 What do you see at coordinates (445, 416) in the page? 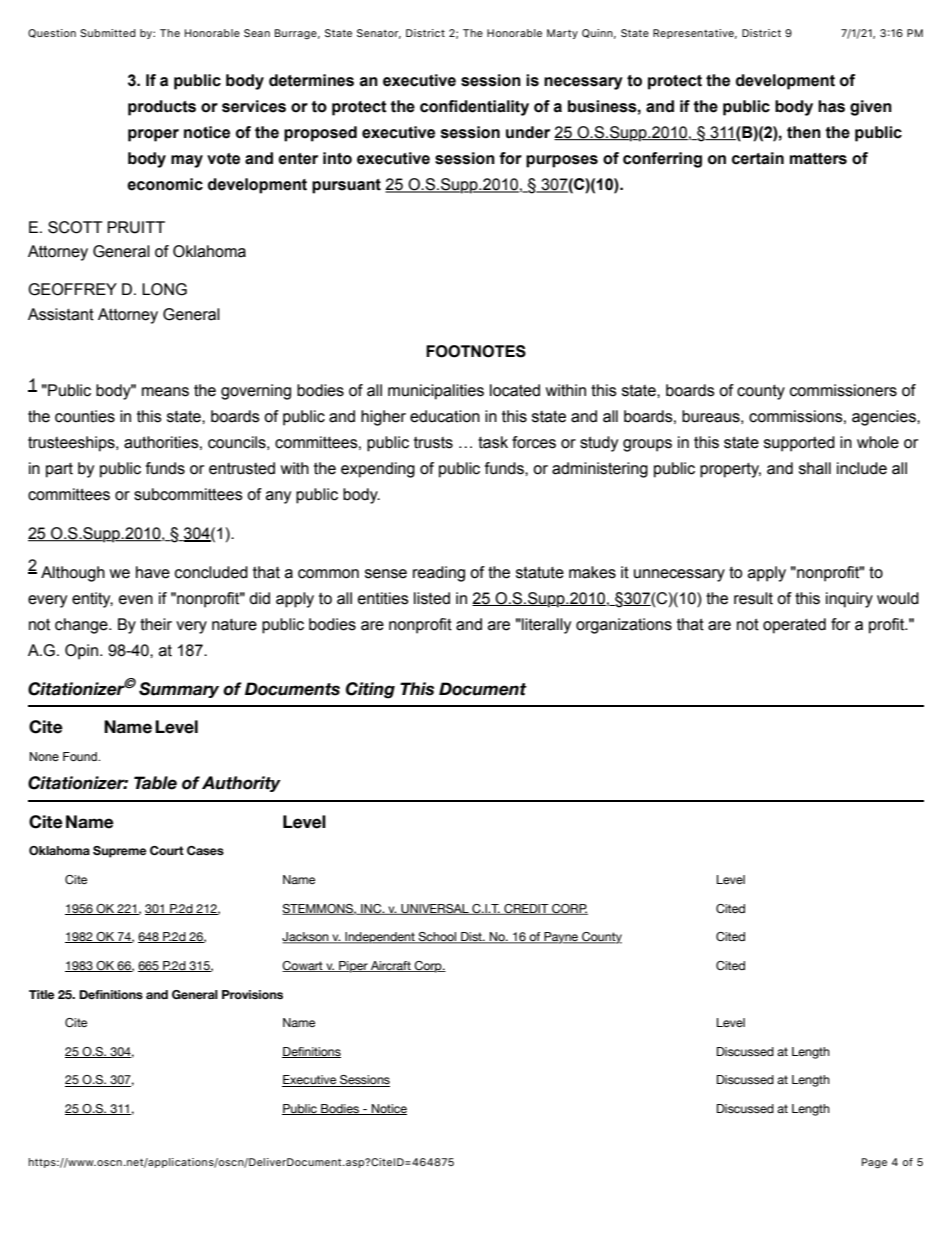
I see `education` at bounding box center [445, 416].
